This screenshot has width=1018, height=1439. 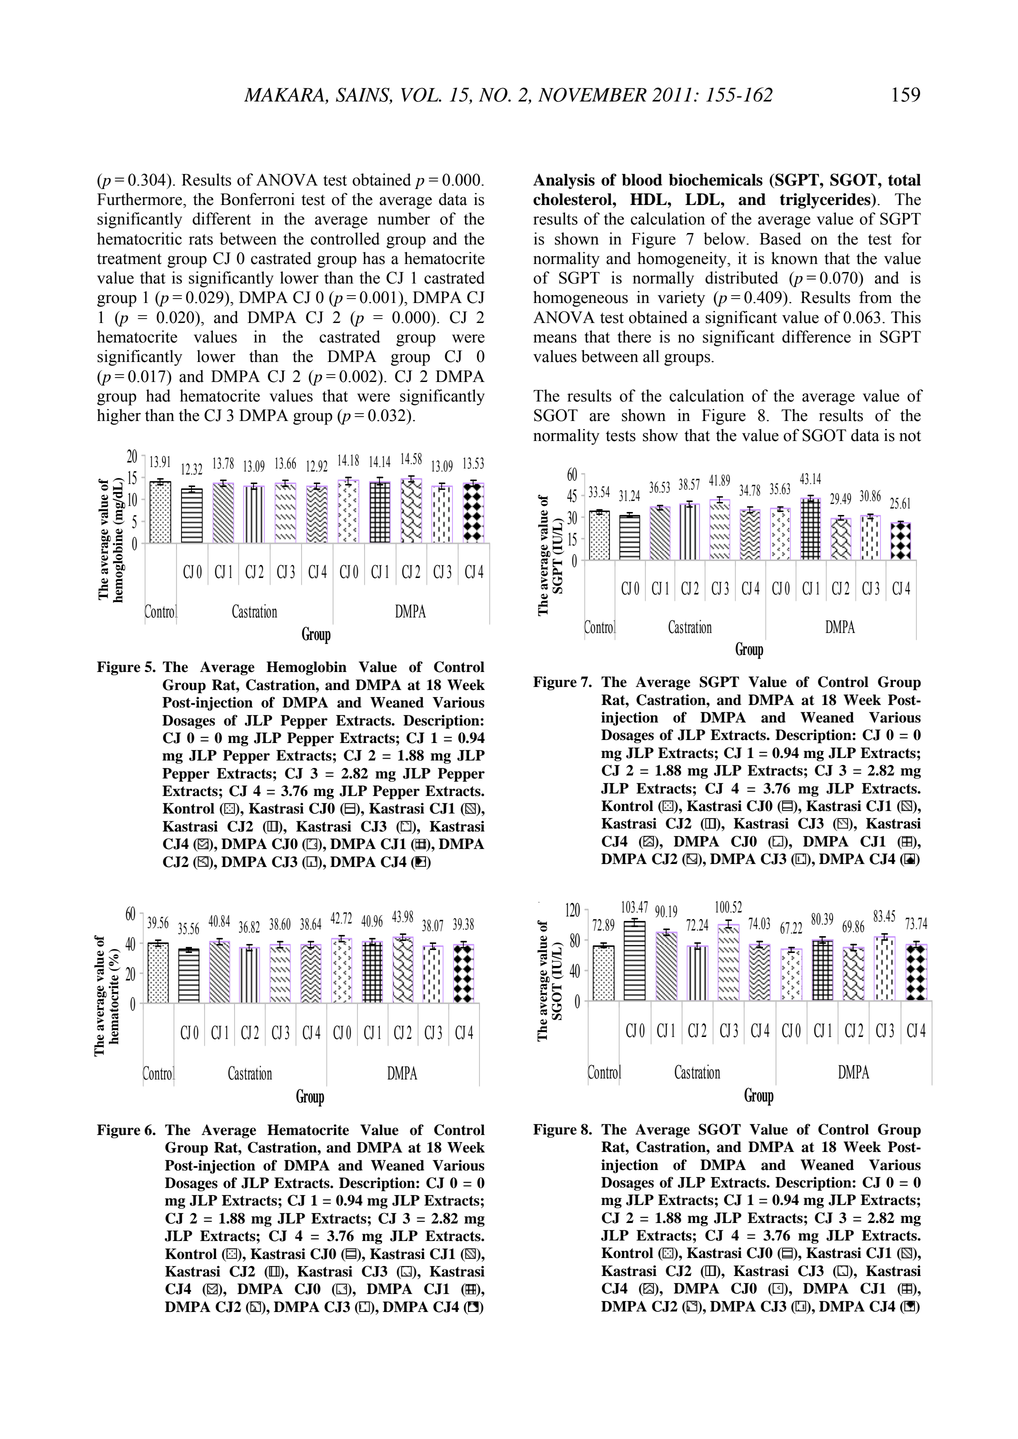 What do you see at coordinates (904, 180) in the screenshot?
I see `total` at bounding box center [904, 180].
